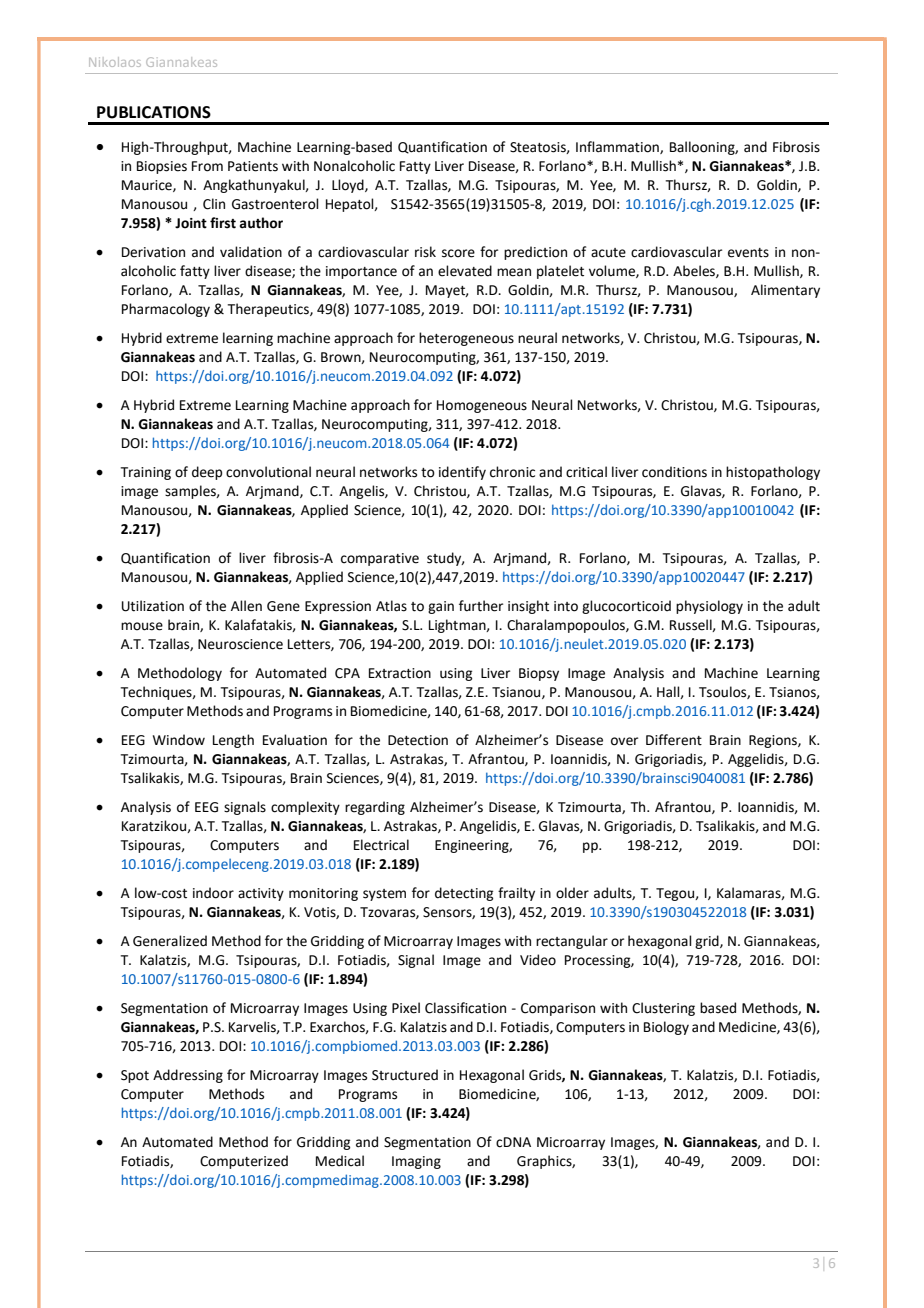  What do you see at coordinates (213, 893) in the page?
I see `indoor` at bounding box center [213, 893].
